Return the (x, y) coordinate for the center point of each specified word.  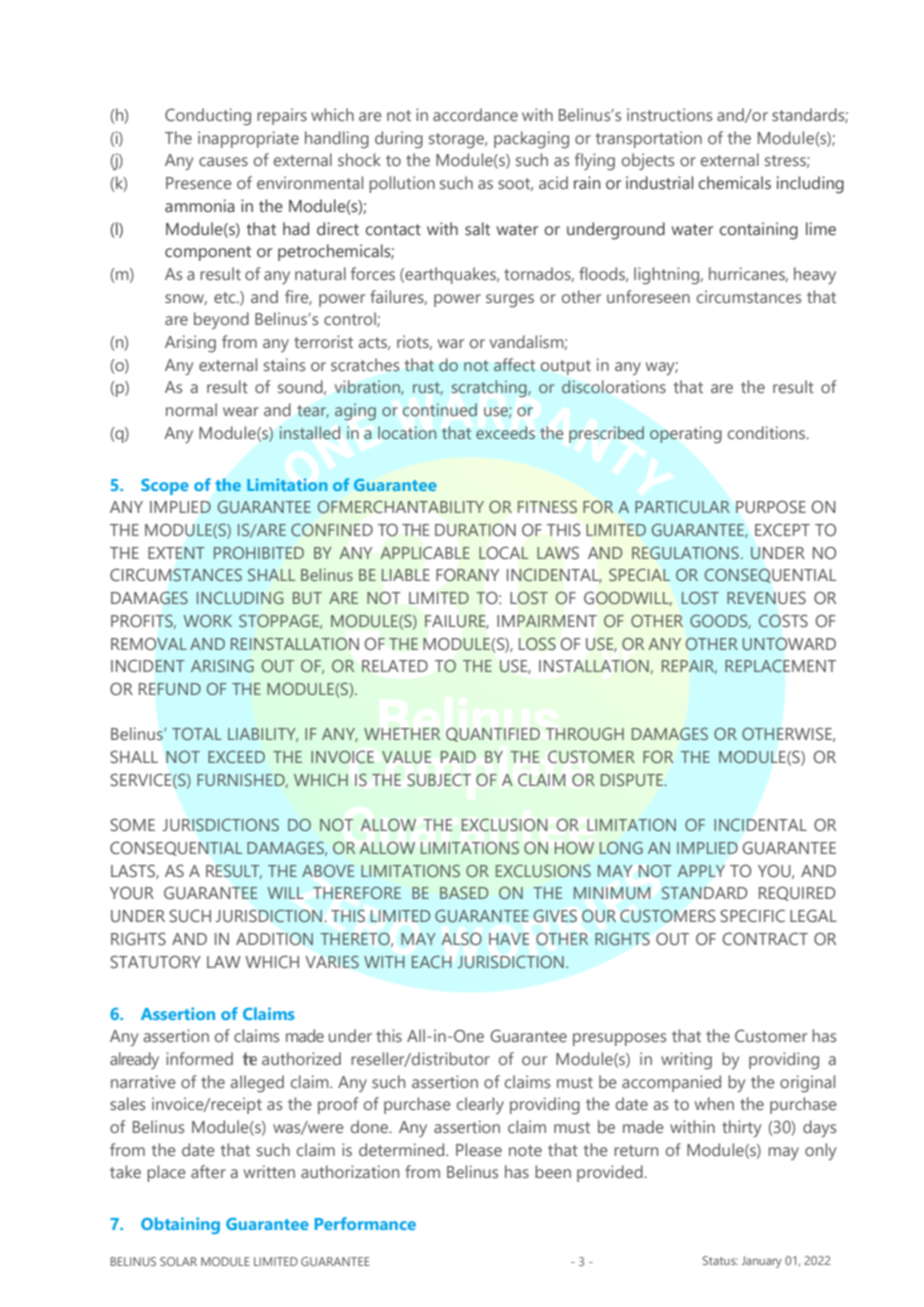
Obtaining (180, 1225)
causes (223, 161)
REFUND (170, 689)
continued (440, 409)
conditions (768, 432)
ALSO (461, 939)
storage (458, 141)
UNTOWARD (789, 644)
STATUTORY (155, 961)
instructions (669, 114)
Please (479, 1149)
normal (191, 409)
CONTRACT (765, 938)
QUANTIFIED (493, 735)
